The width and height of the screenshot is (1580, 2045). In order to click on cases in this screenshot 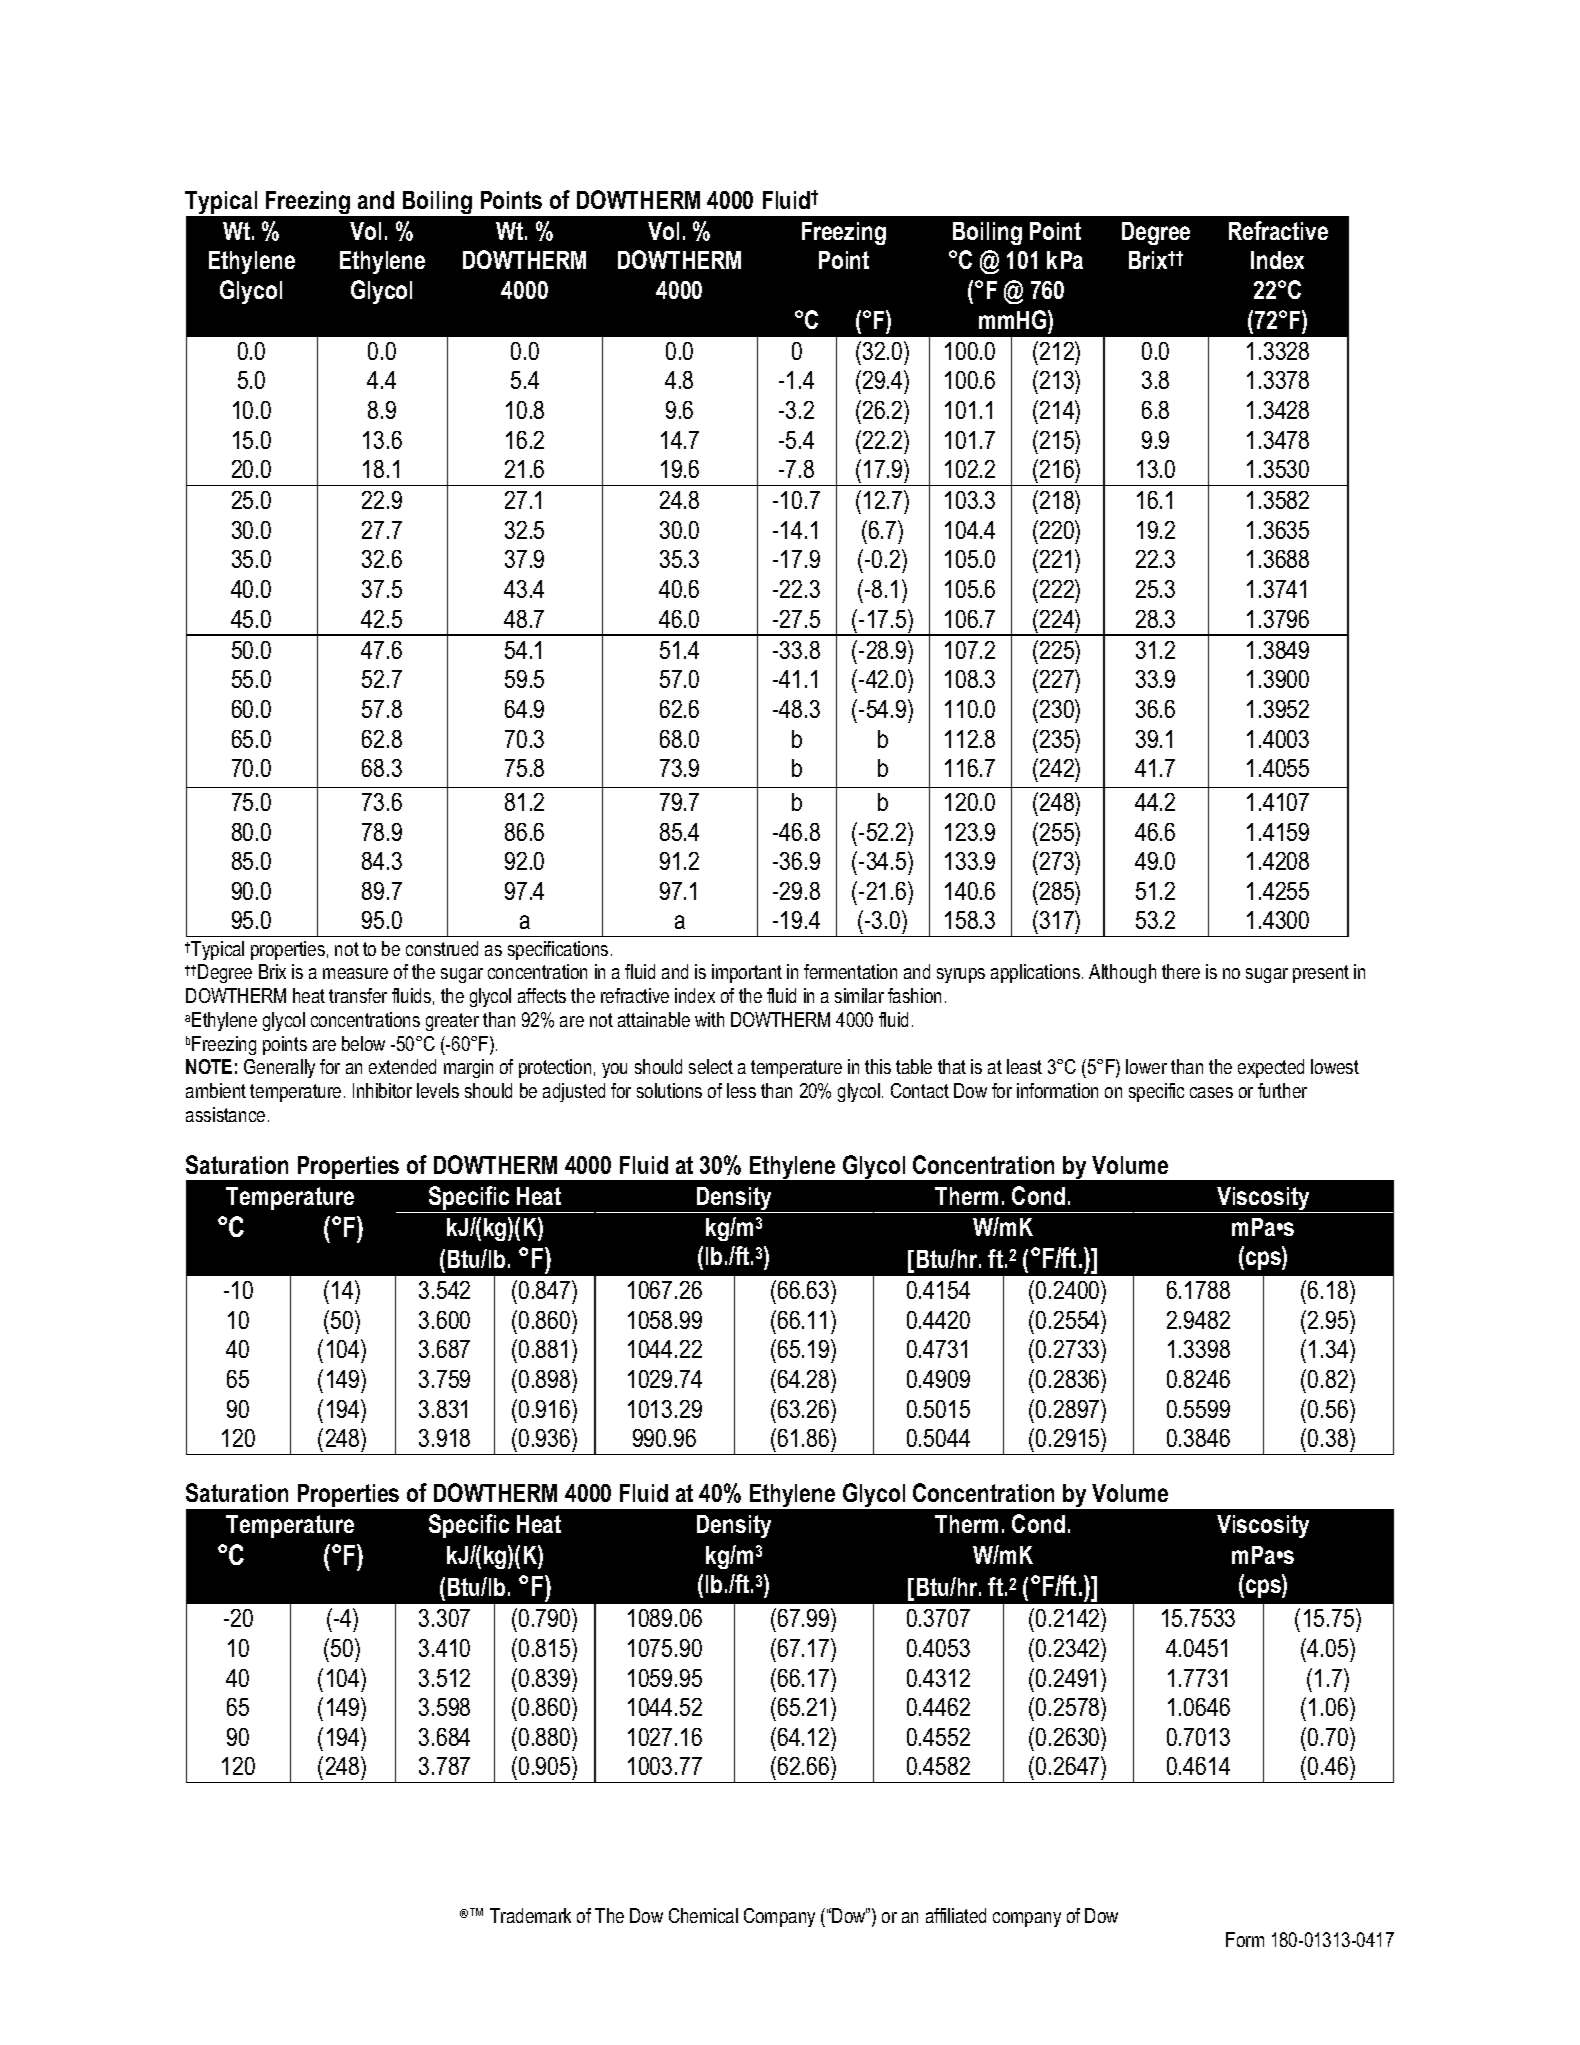, I will do `click(1211, 1092)`.
